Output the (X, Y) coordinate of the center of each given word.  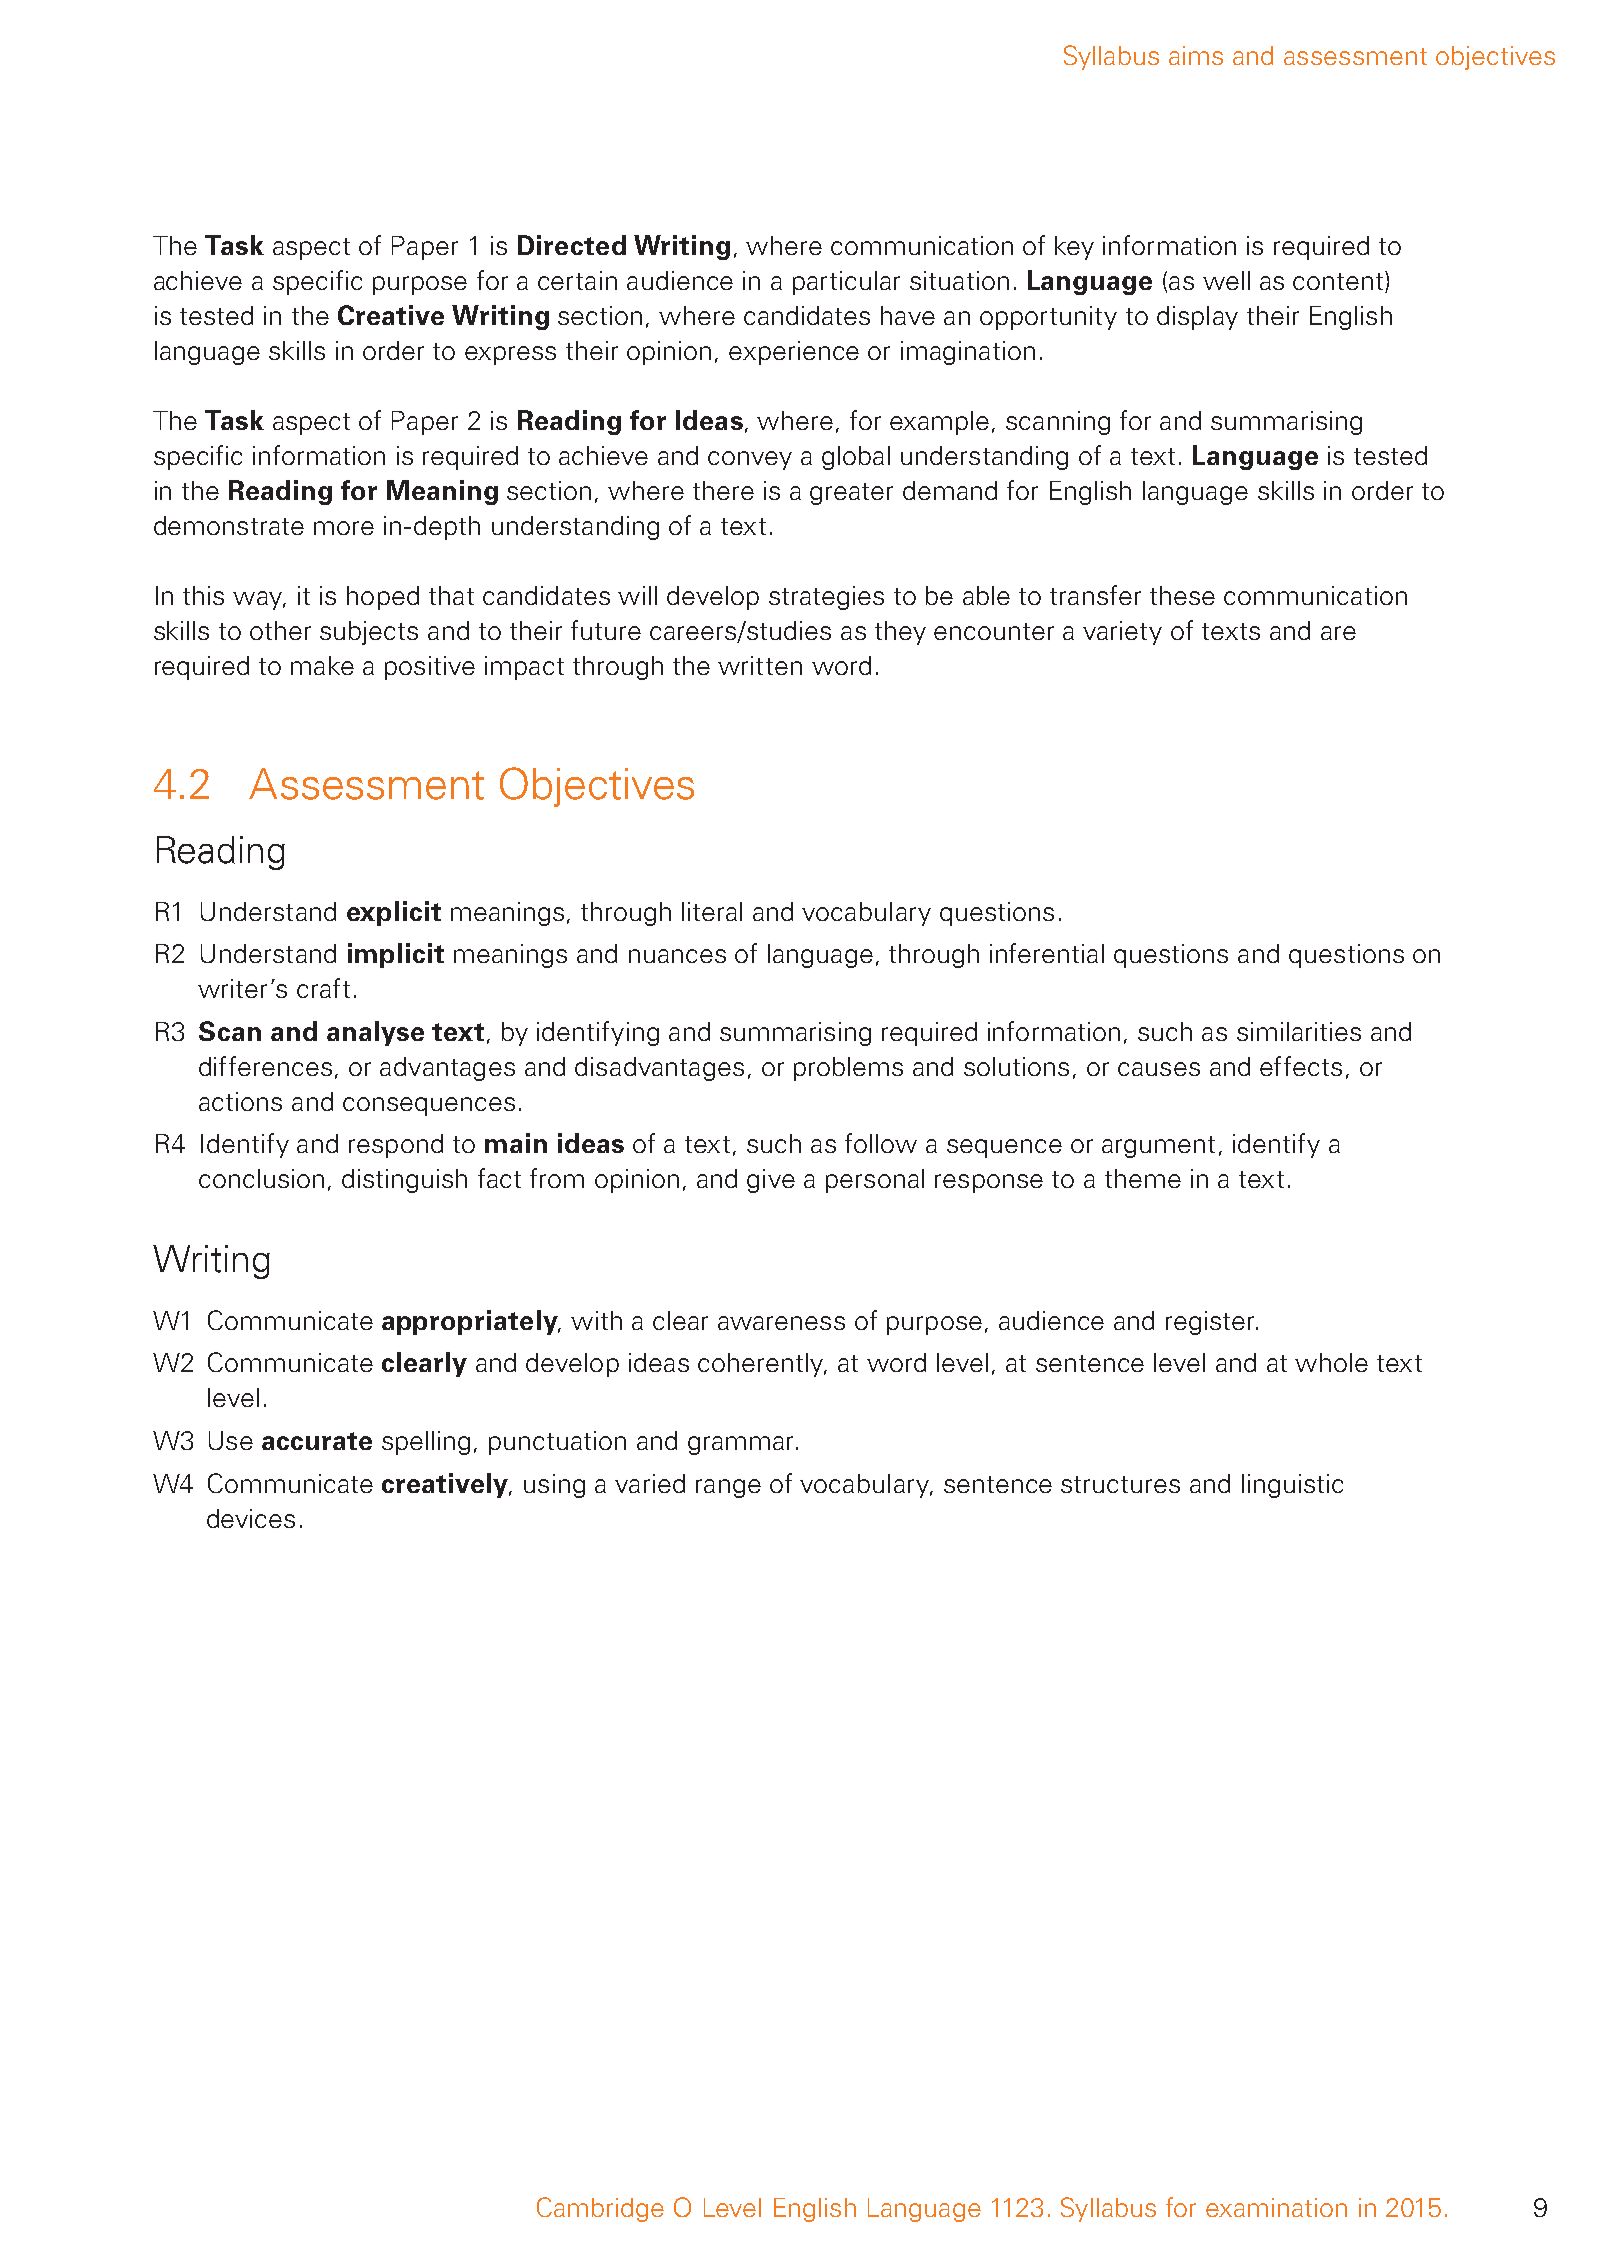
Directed (572, 245)
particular (846, 283)
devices (251, 1518)
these (1182, 595)
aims (1196, 55)
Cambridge (600, 2209)
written (760, 665)
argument (1158, 1147)
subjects (369, 633)
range (728, 1488)
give (771, 1181)
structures (1120, 1484)
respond (396, 1146)
